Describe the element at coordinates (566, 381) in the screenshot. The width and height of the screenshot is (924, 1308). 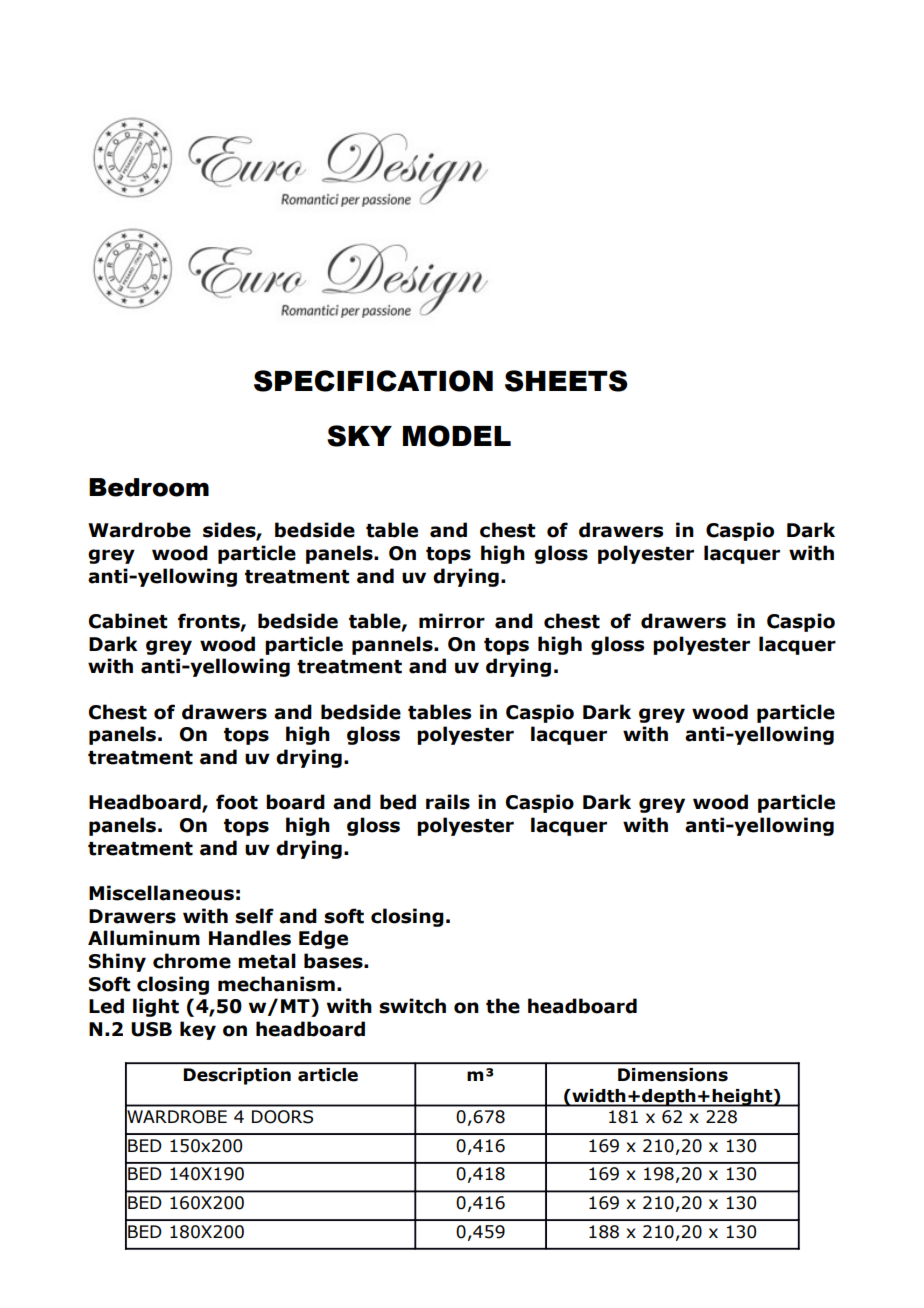
I see `SHEETS` at that location.
